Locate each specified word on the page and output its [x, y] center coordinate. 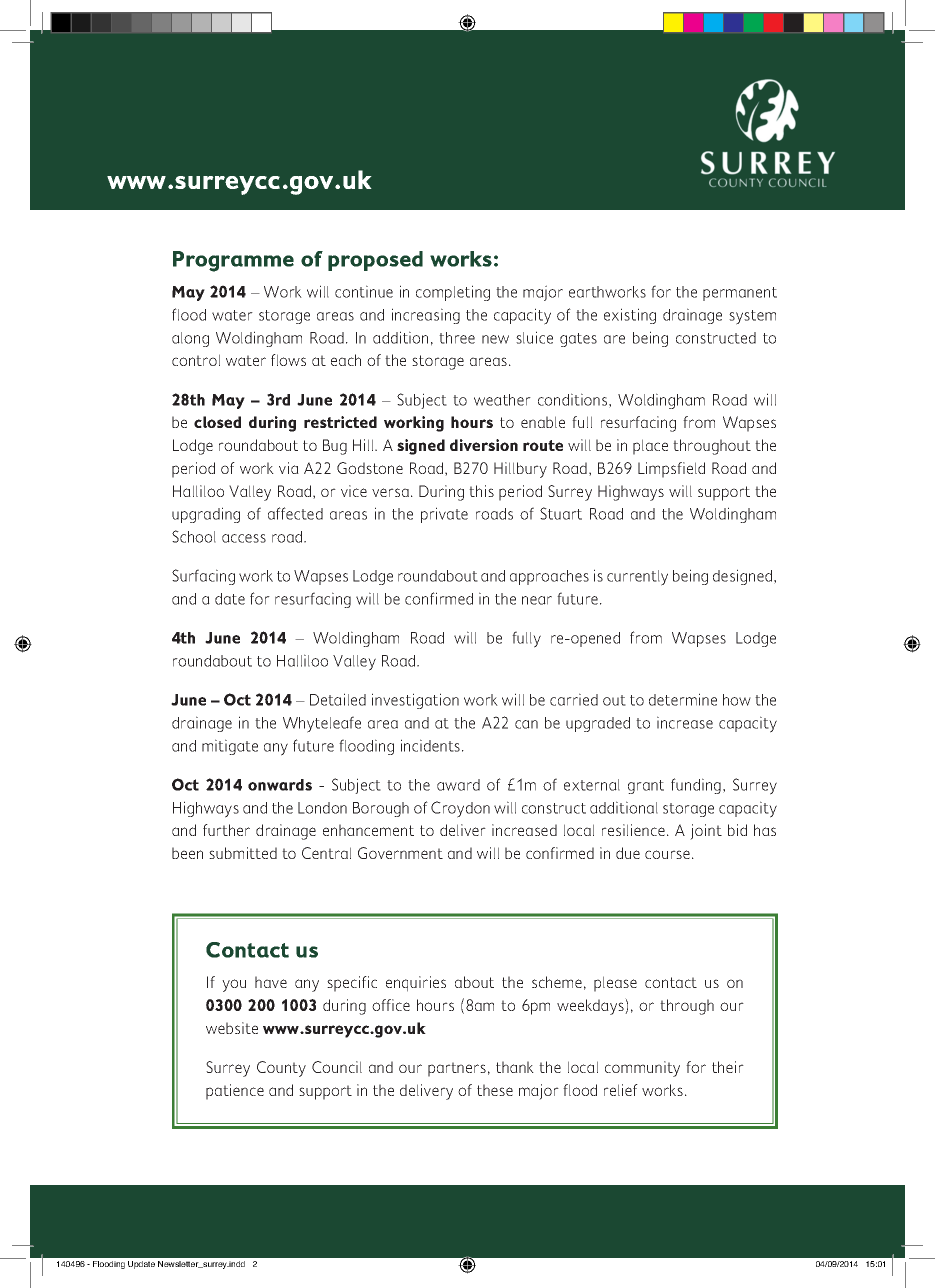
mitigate [230, 747]
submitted [243, 853]
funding [696, 786]
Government [400, 853]
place [650, 447]
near [537, 600]
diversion [484, 445]
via [289, 468]
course [667, 854]
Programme [233, 261]
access [244, 538]
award [458, 785]
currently [637, 578]
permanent [740, 294]
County [281, 1069]
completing [453, 293]
